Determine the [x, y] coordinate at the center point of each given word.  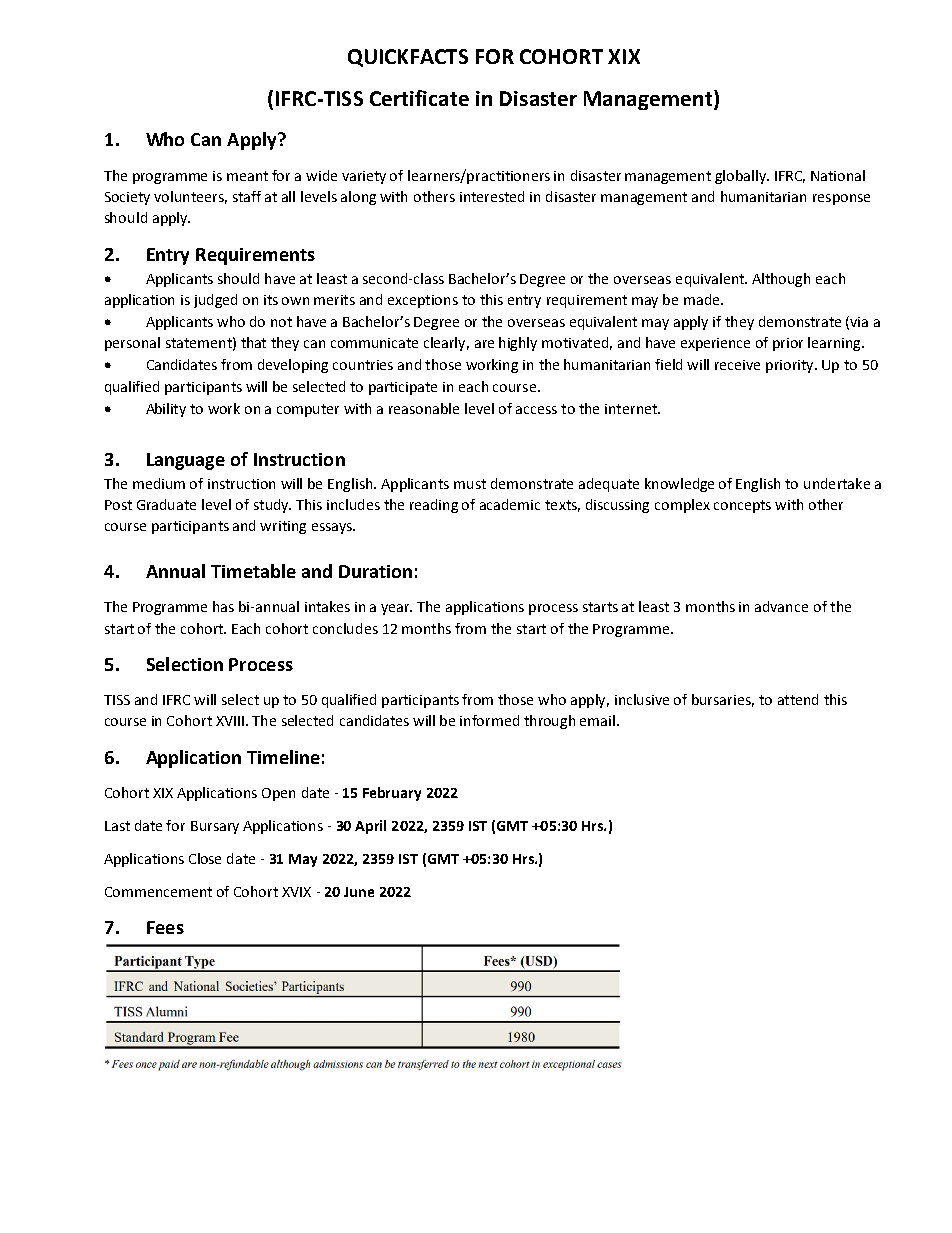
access [536, 410]
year [396, 609]
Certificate [419, 98]
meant [247, 176]
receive [737, 365]
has [223, 606]
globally [742, 177]
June [359, 892]
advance [781, 606]
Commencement [158, 892]
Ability [166, 410]
